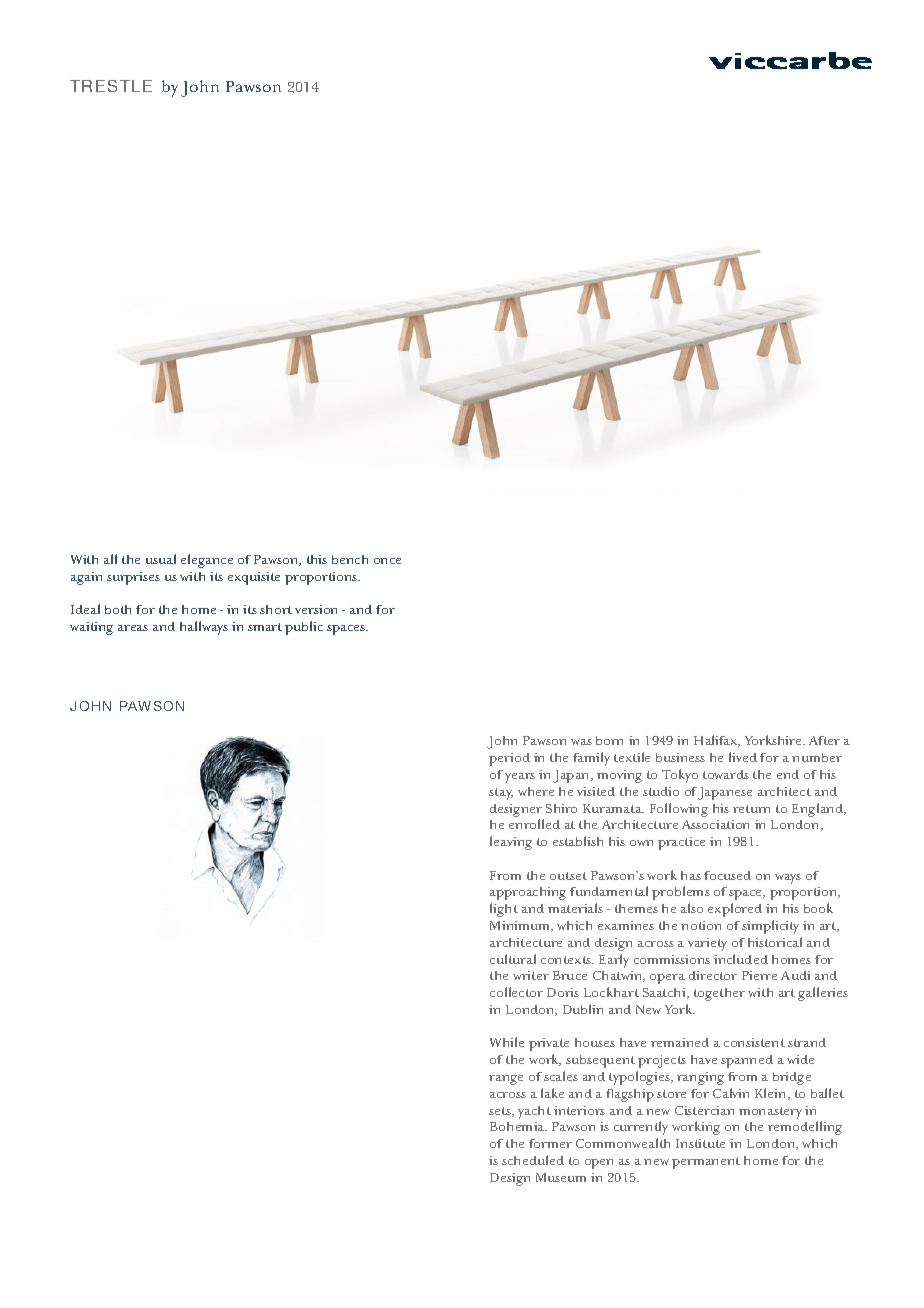 Image resolution: width=924 pixels, height=1308 pixels. Describe the element at coordinates (706, 1163) in the screenshot. I see `permanent` at that location.
